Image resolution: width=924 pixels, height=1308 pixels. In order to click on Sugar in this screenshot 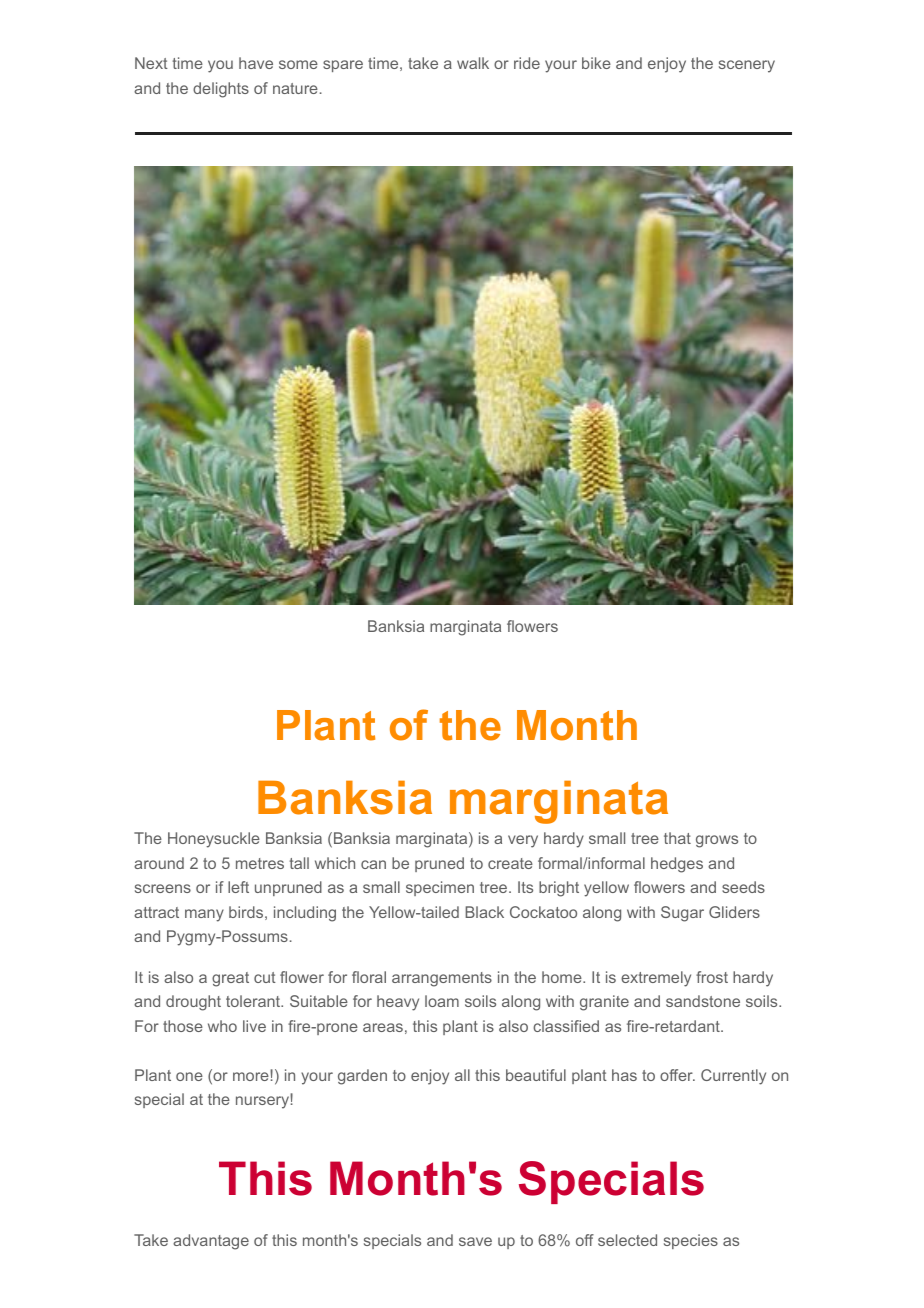, I will do `click(682, 914)`.
